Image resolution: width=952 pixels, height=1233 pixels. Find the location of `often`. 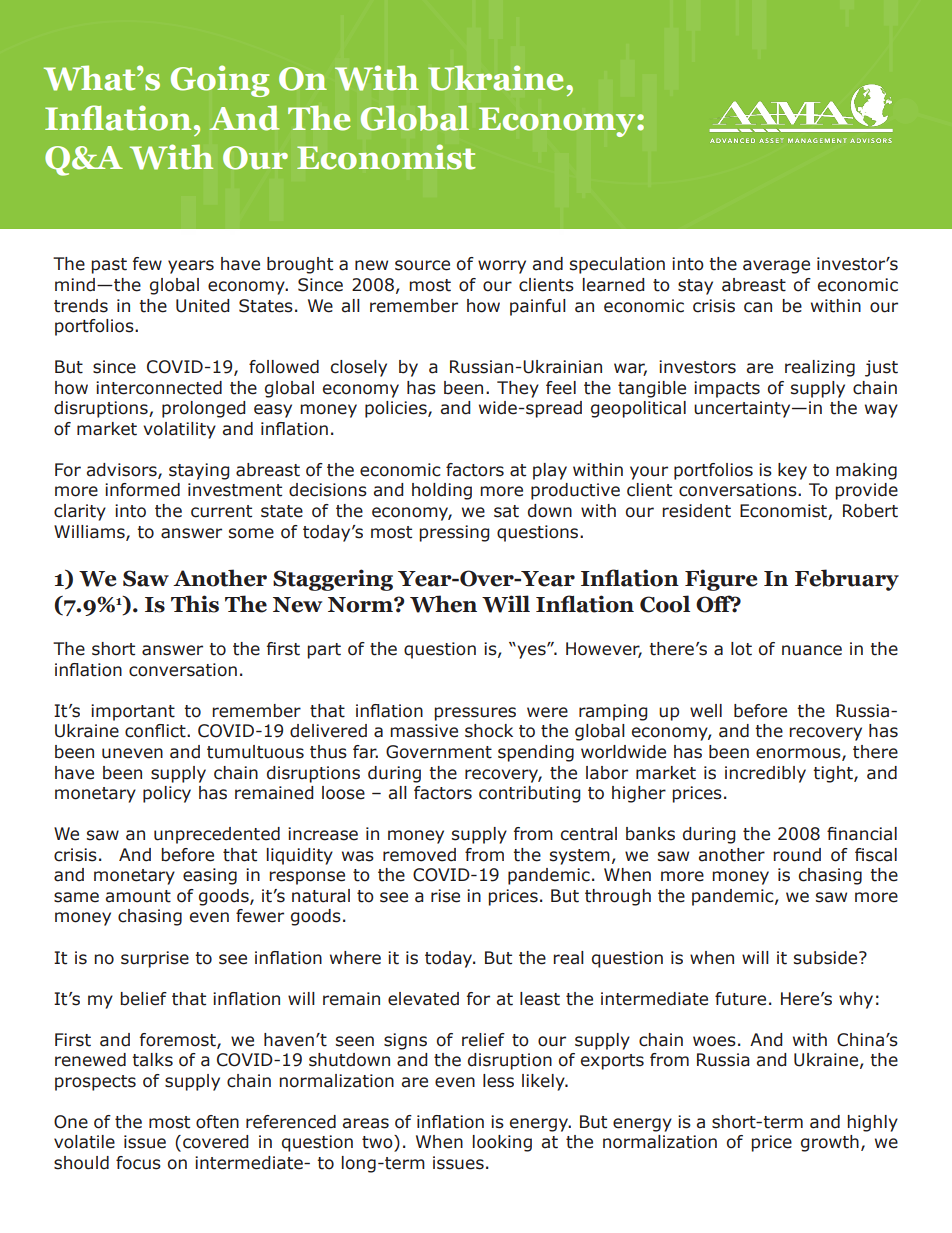

often is located at coordinates (217, 1122).
